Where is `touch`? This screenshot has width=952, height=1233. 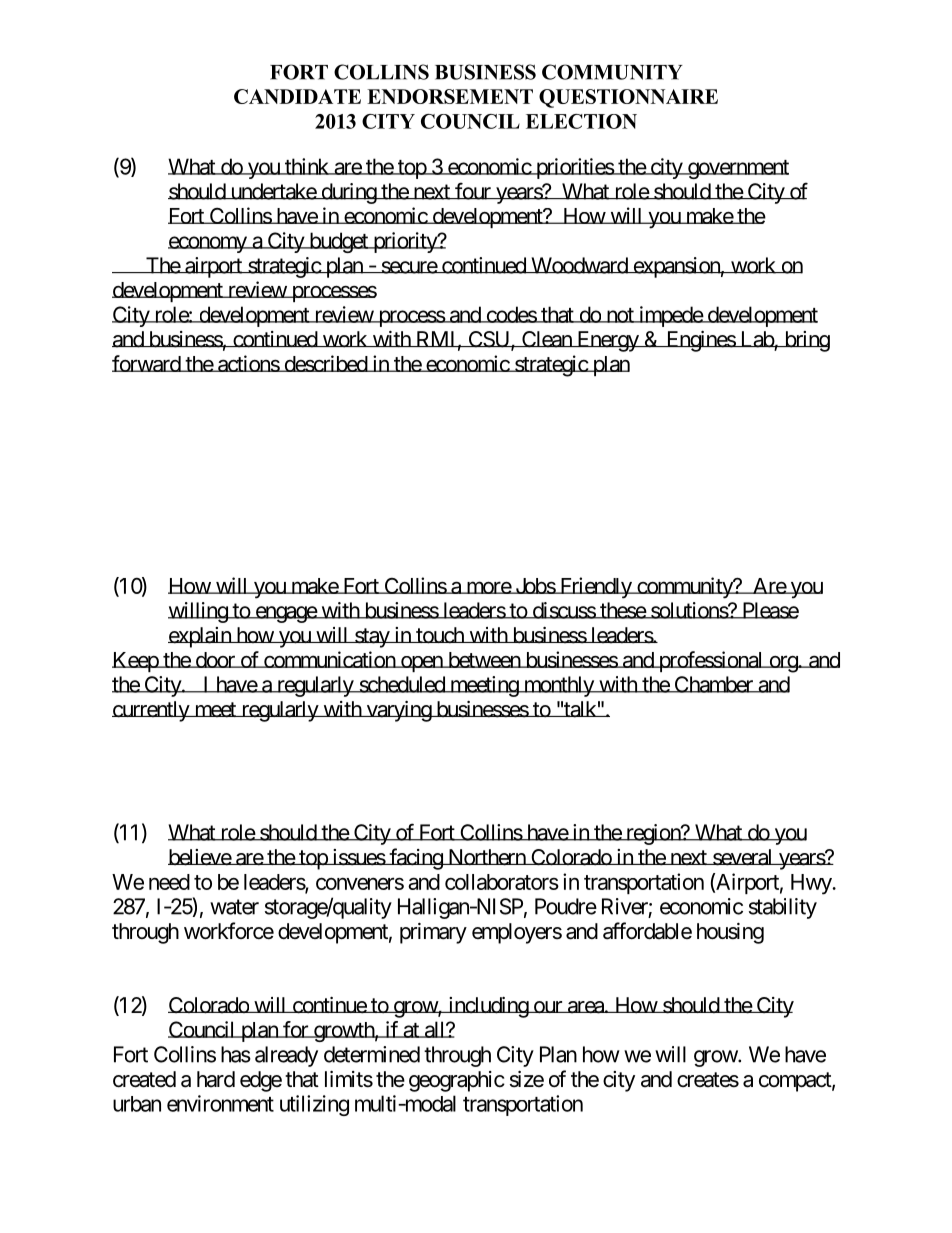 touch is located at coordinates (440, 635).
